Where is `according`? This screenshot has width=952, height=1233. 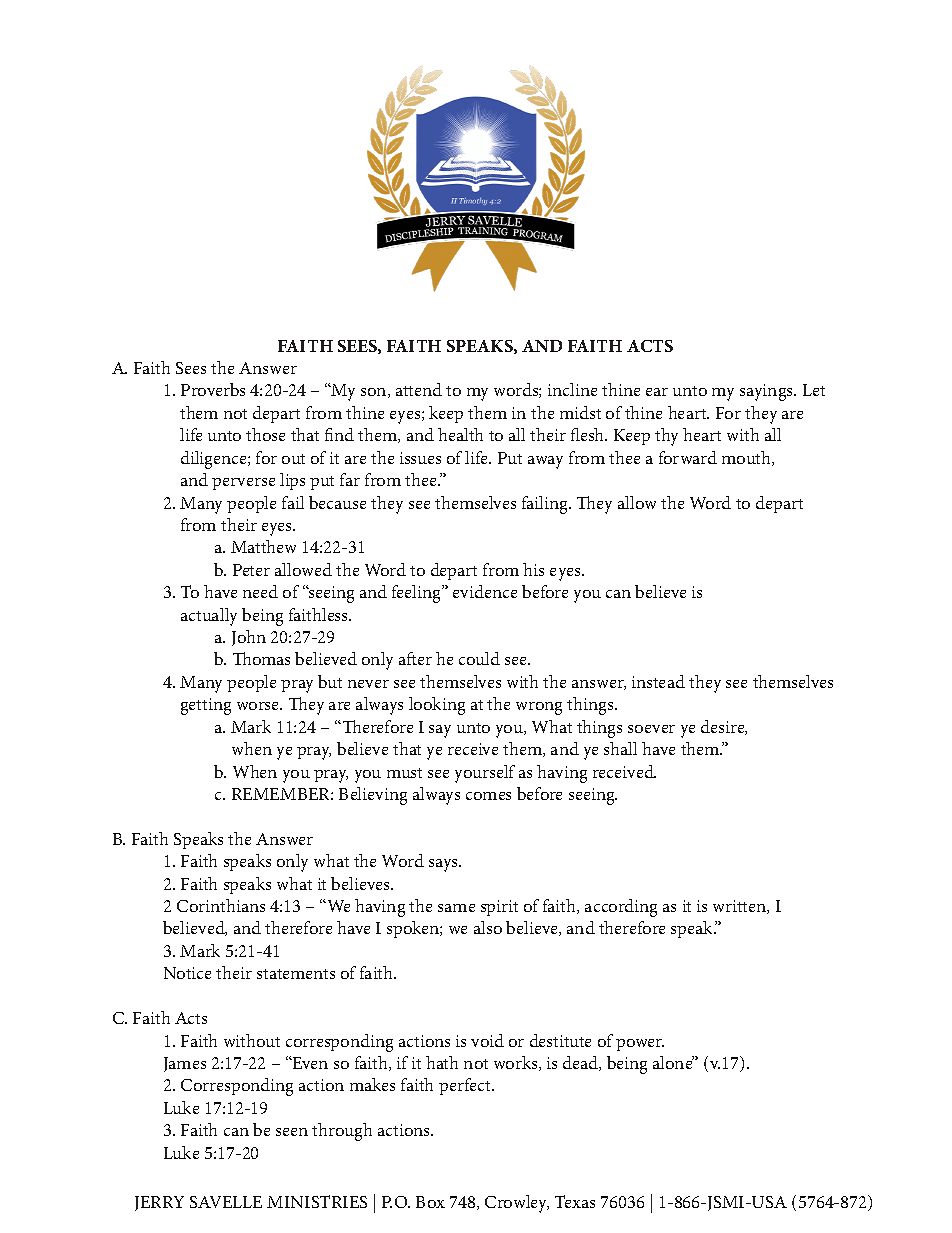
according is located at coordinates (621, 908).
